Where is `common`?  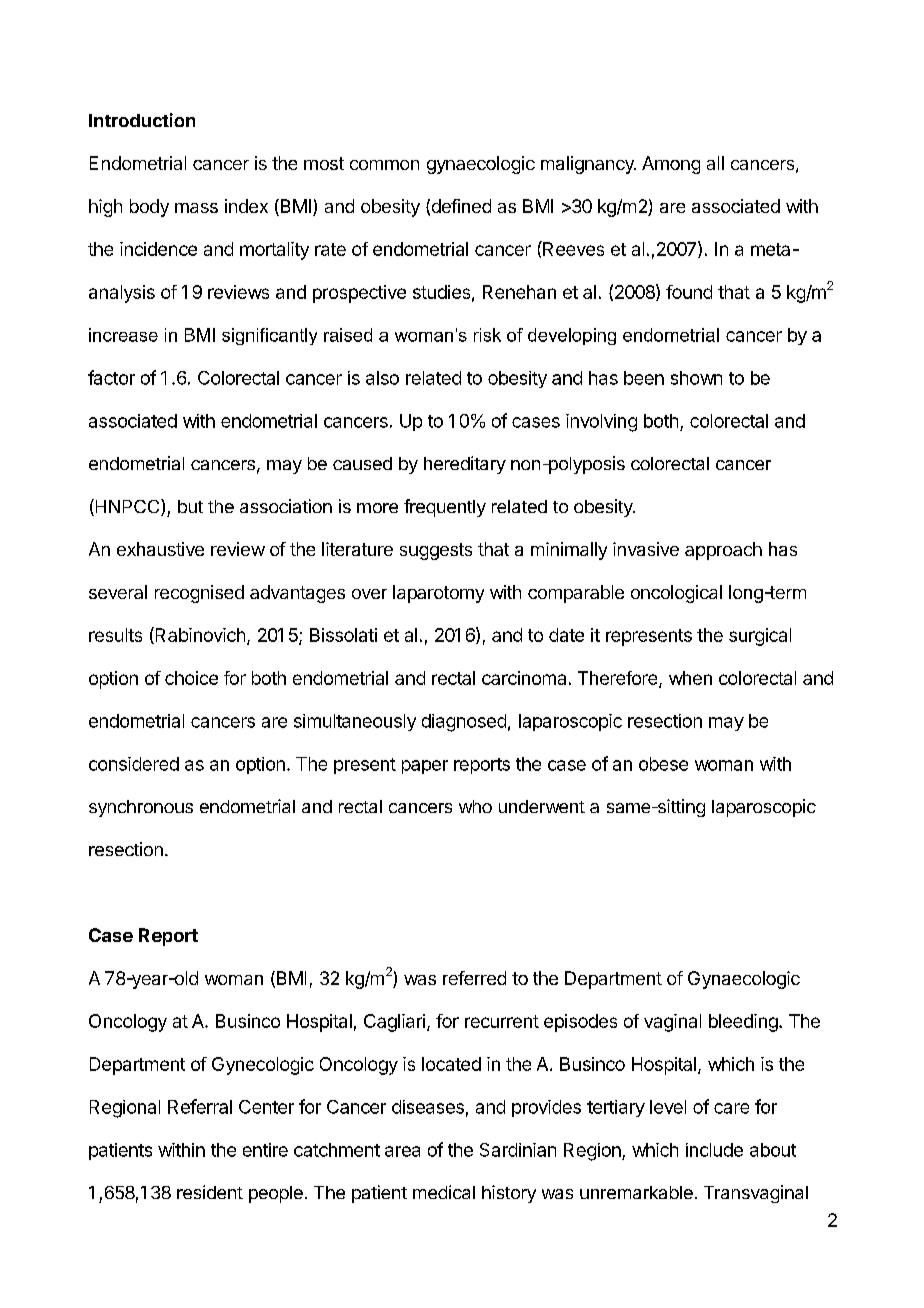 common is located at coordinates (384, 165).
